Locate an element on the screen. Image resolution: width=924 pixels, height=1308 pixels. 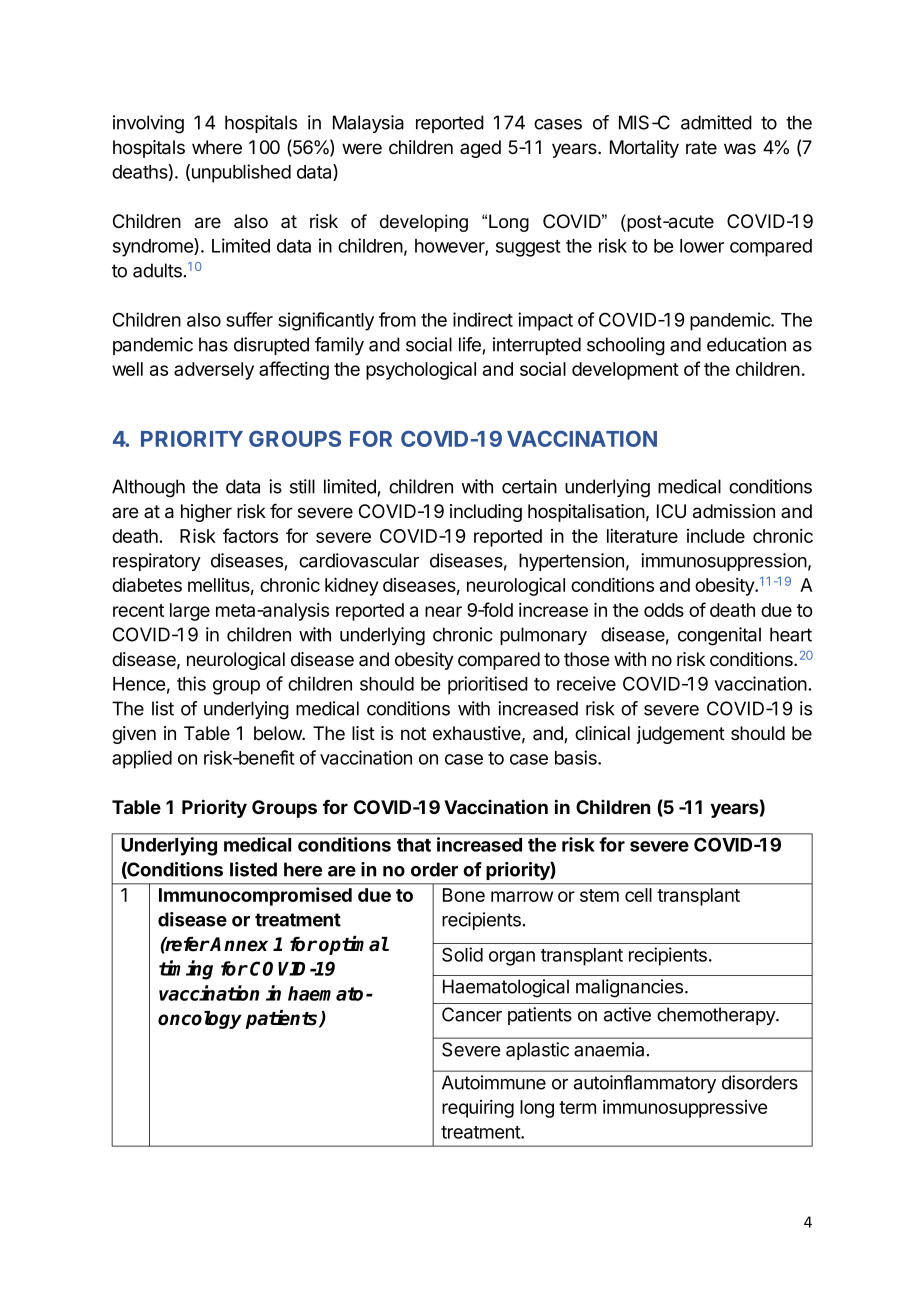
rate is located at coordinates (701, 148).
